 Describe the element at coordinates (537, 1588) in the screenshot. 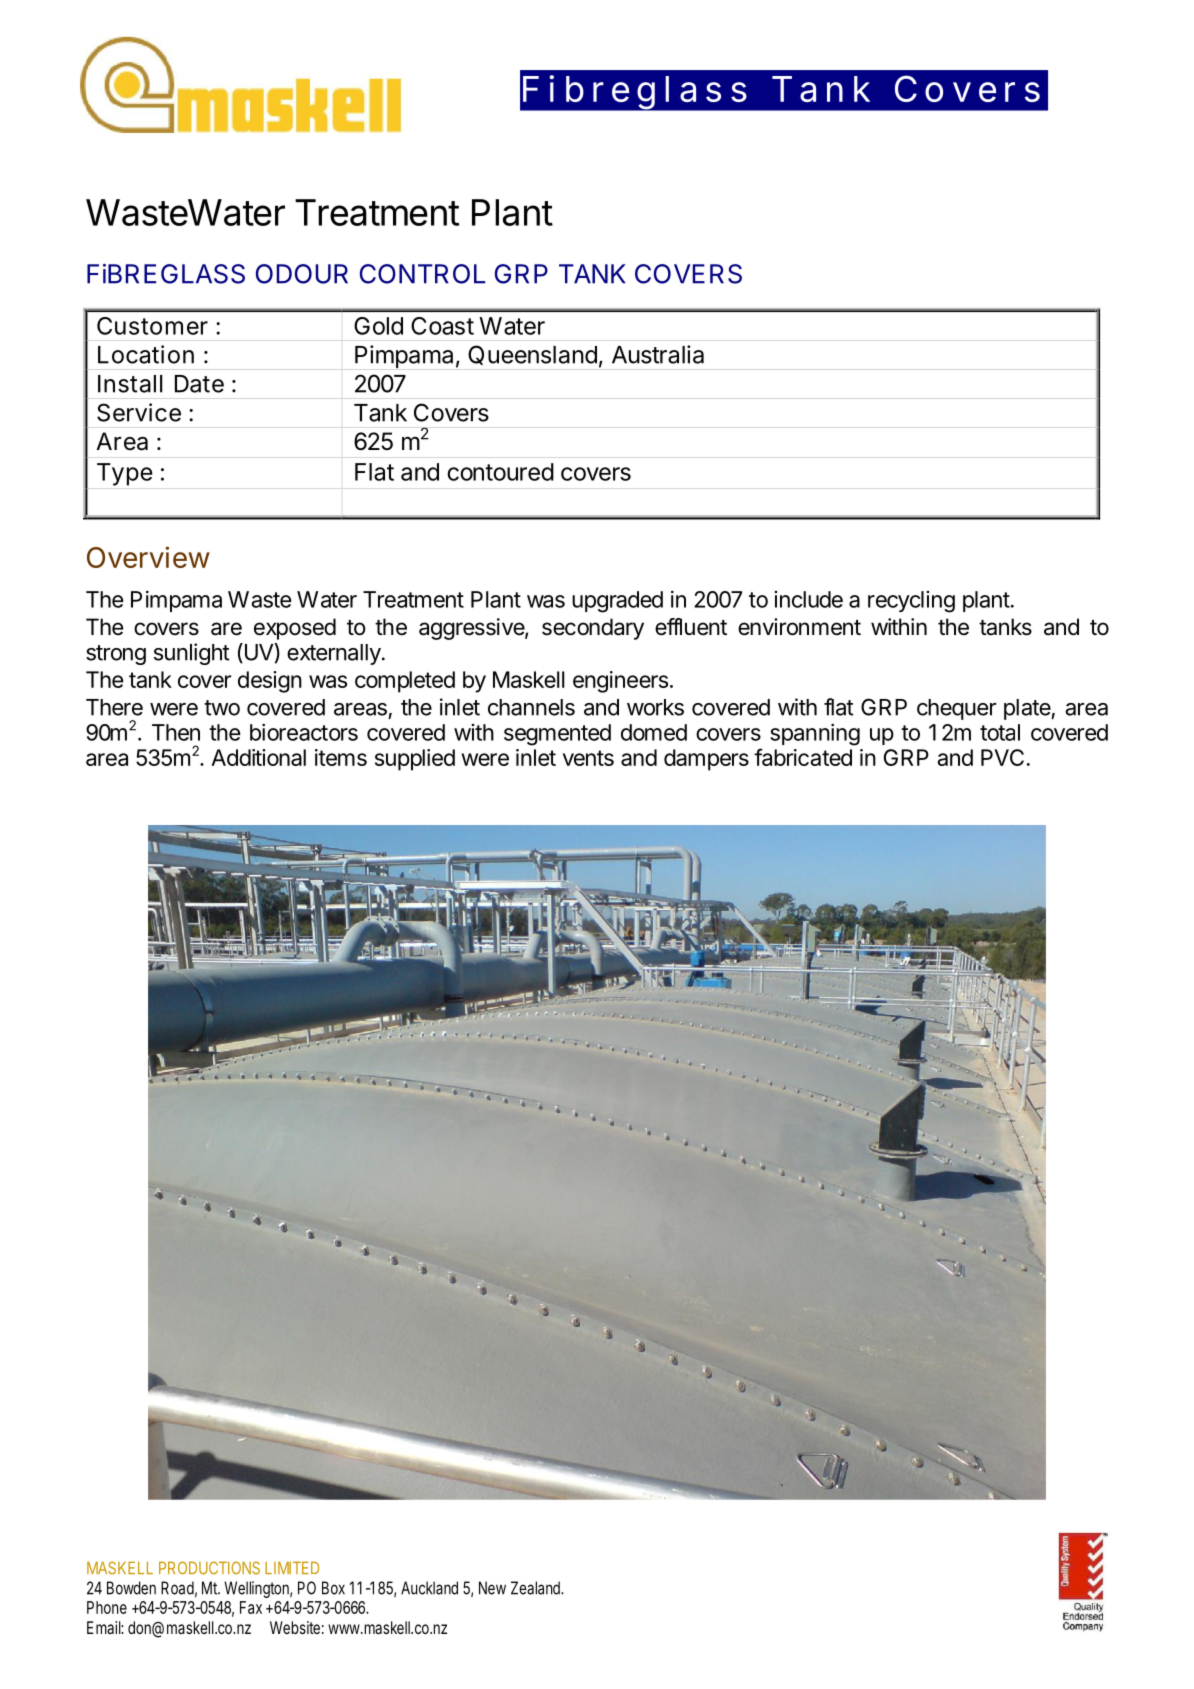

I see `Zealand` at that location.
